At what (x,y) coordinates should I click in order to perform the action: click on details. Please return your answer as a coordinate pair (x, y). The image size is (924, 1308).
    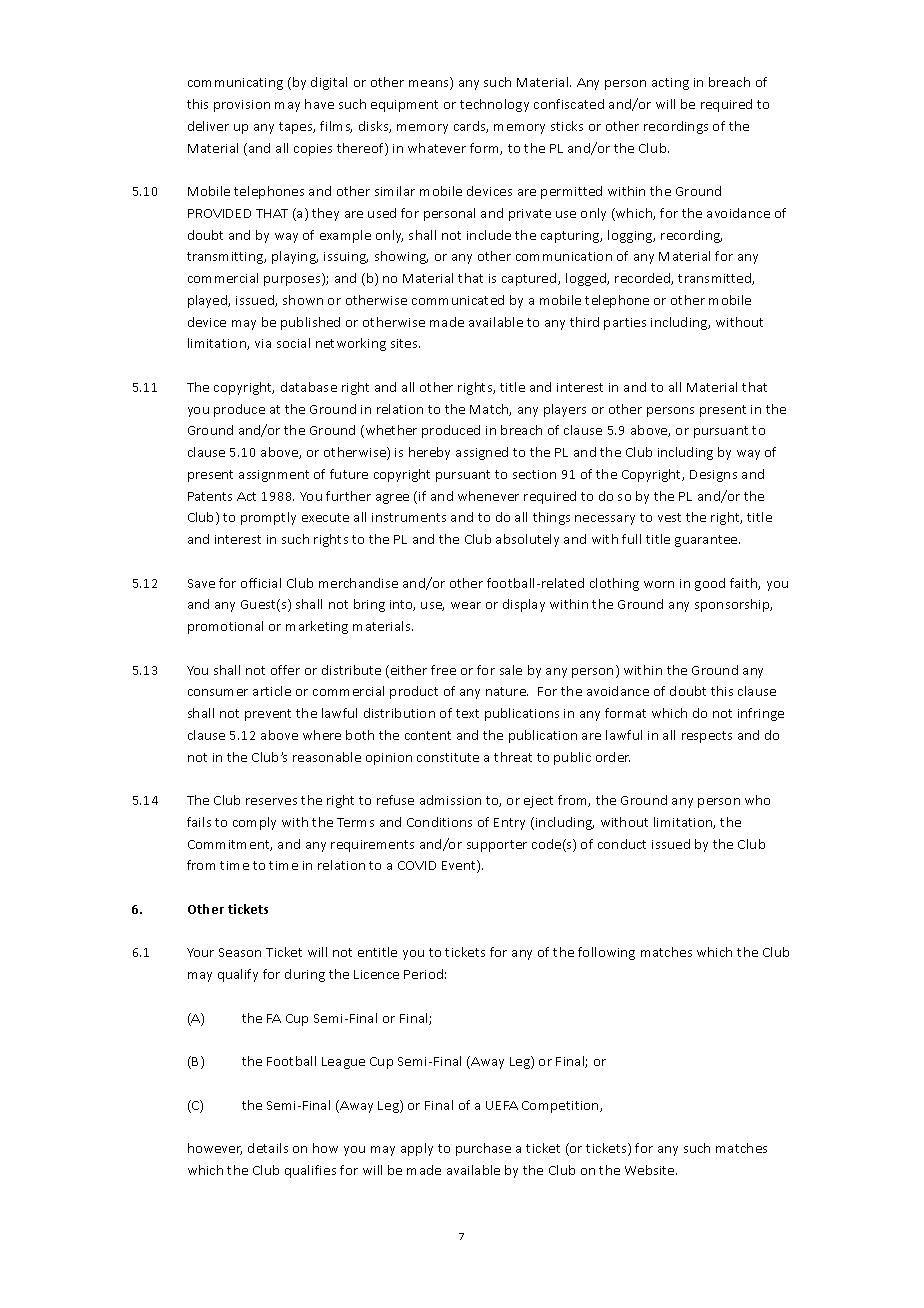
    Looking at the image, I should click on (268, 1148).
